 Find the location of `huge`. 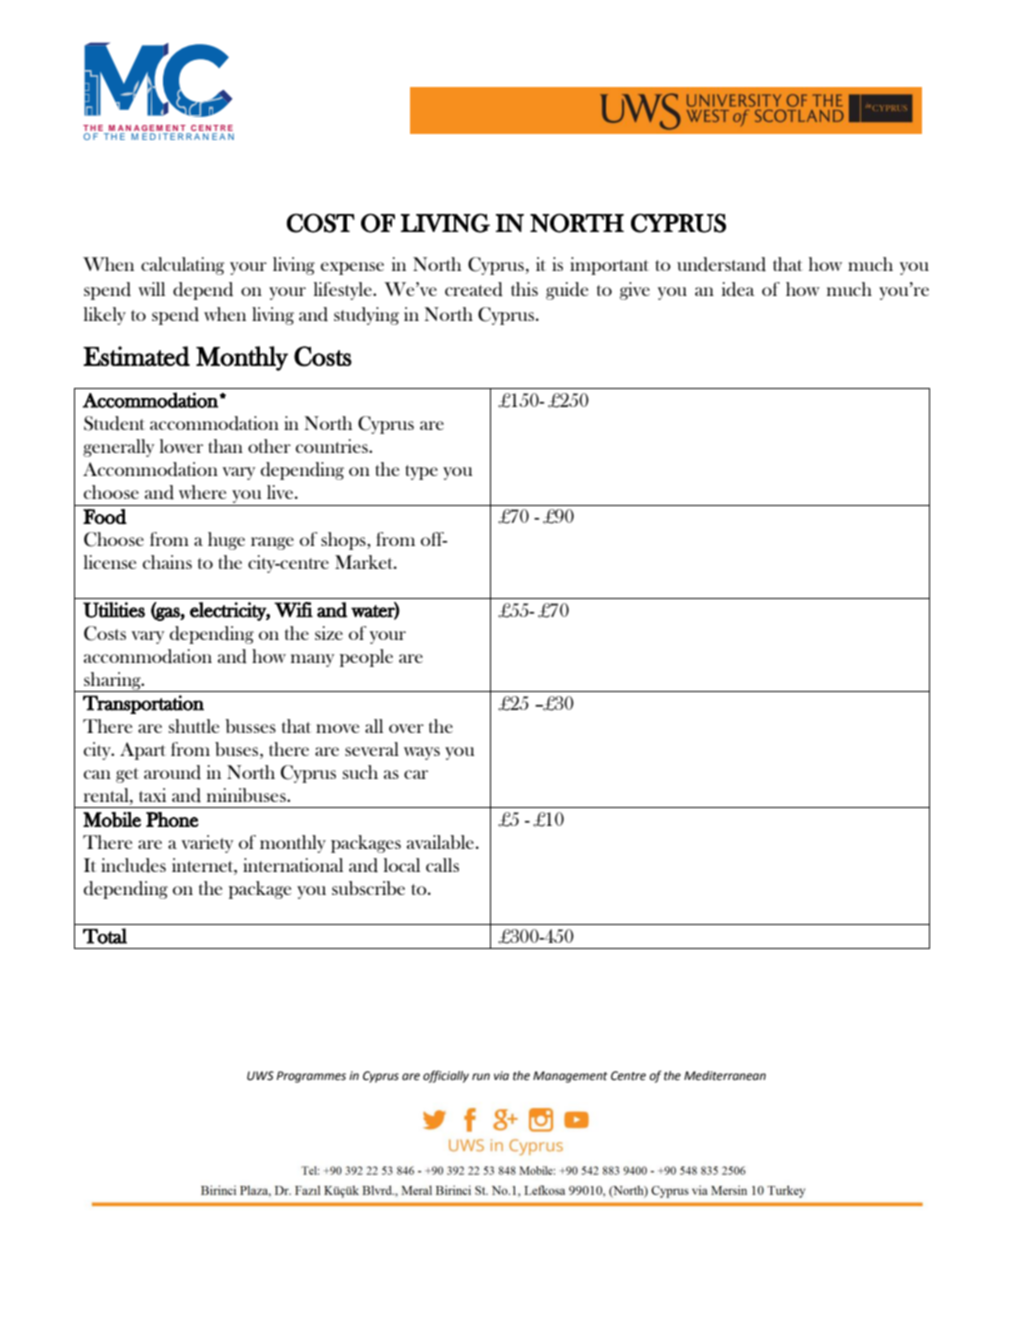

huge is located at coordinates (226, 541).
